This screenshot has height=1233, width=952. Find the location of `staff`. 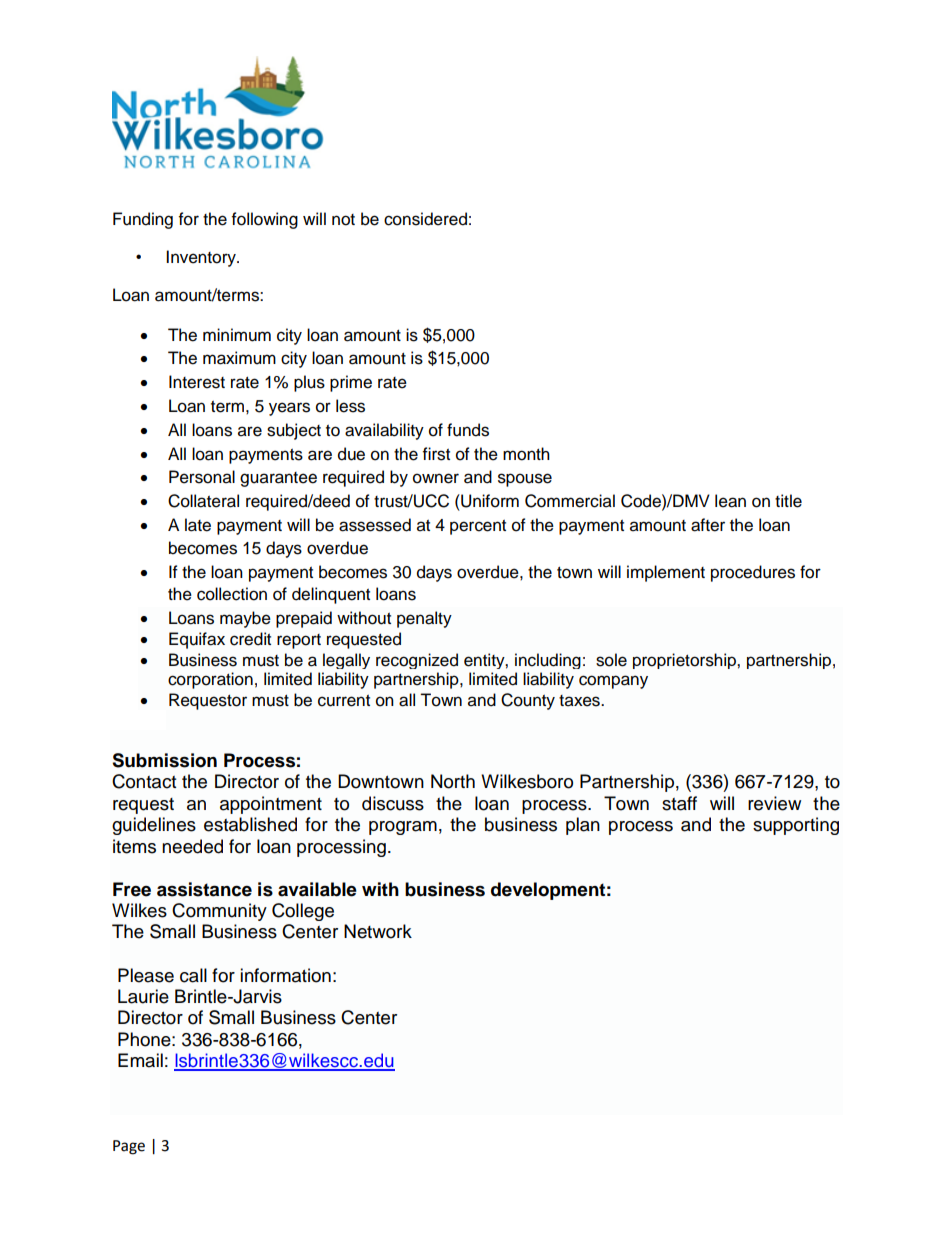

staff is located at coordinates (679, 803).
